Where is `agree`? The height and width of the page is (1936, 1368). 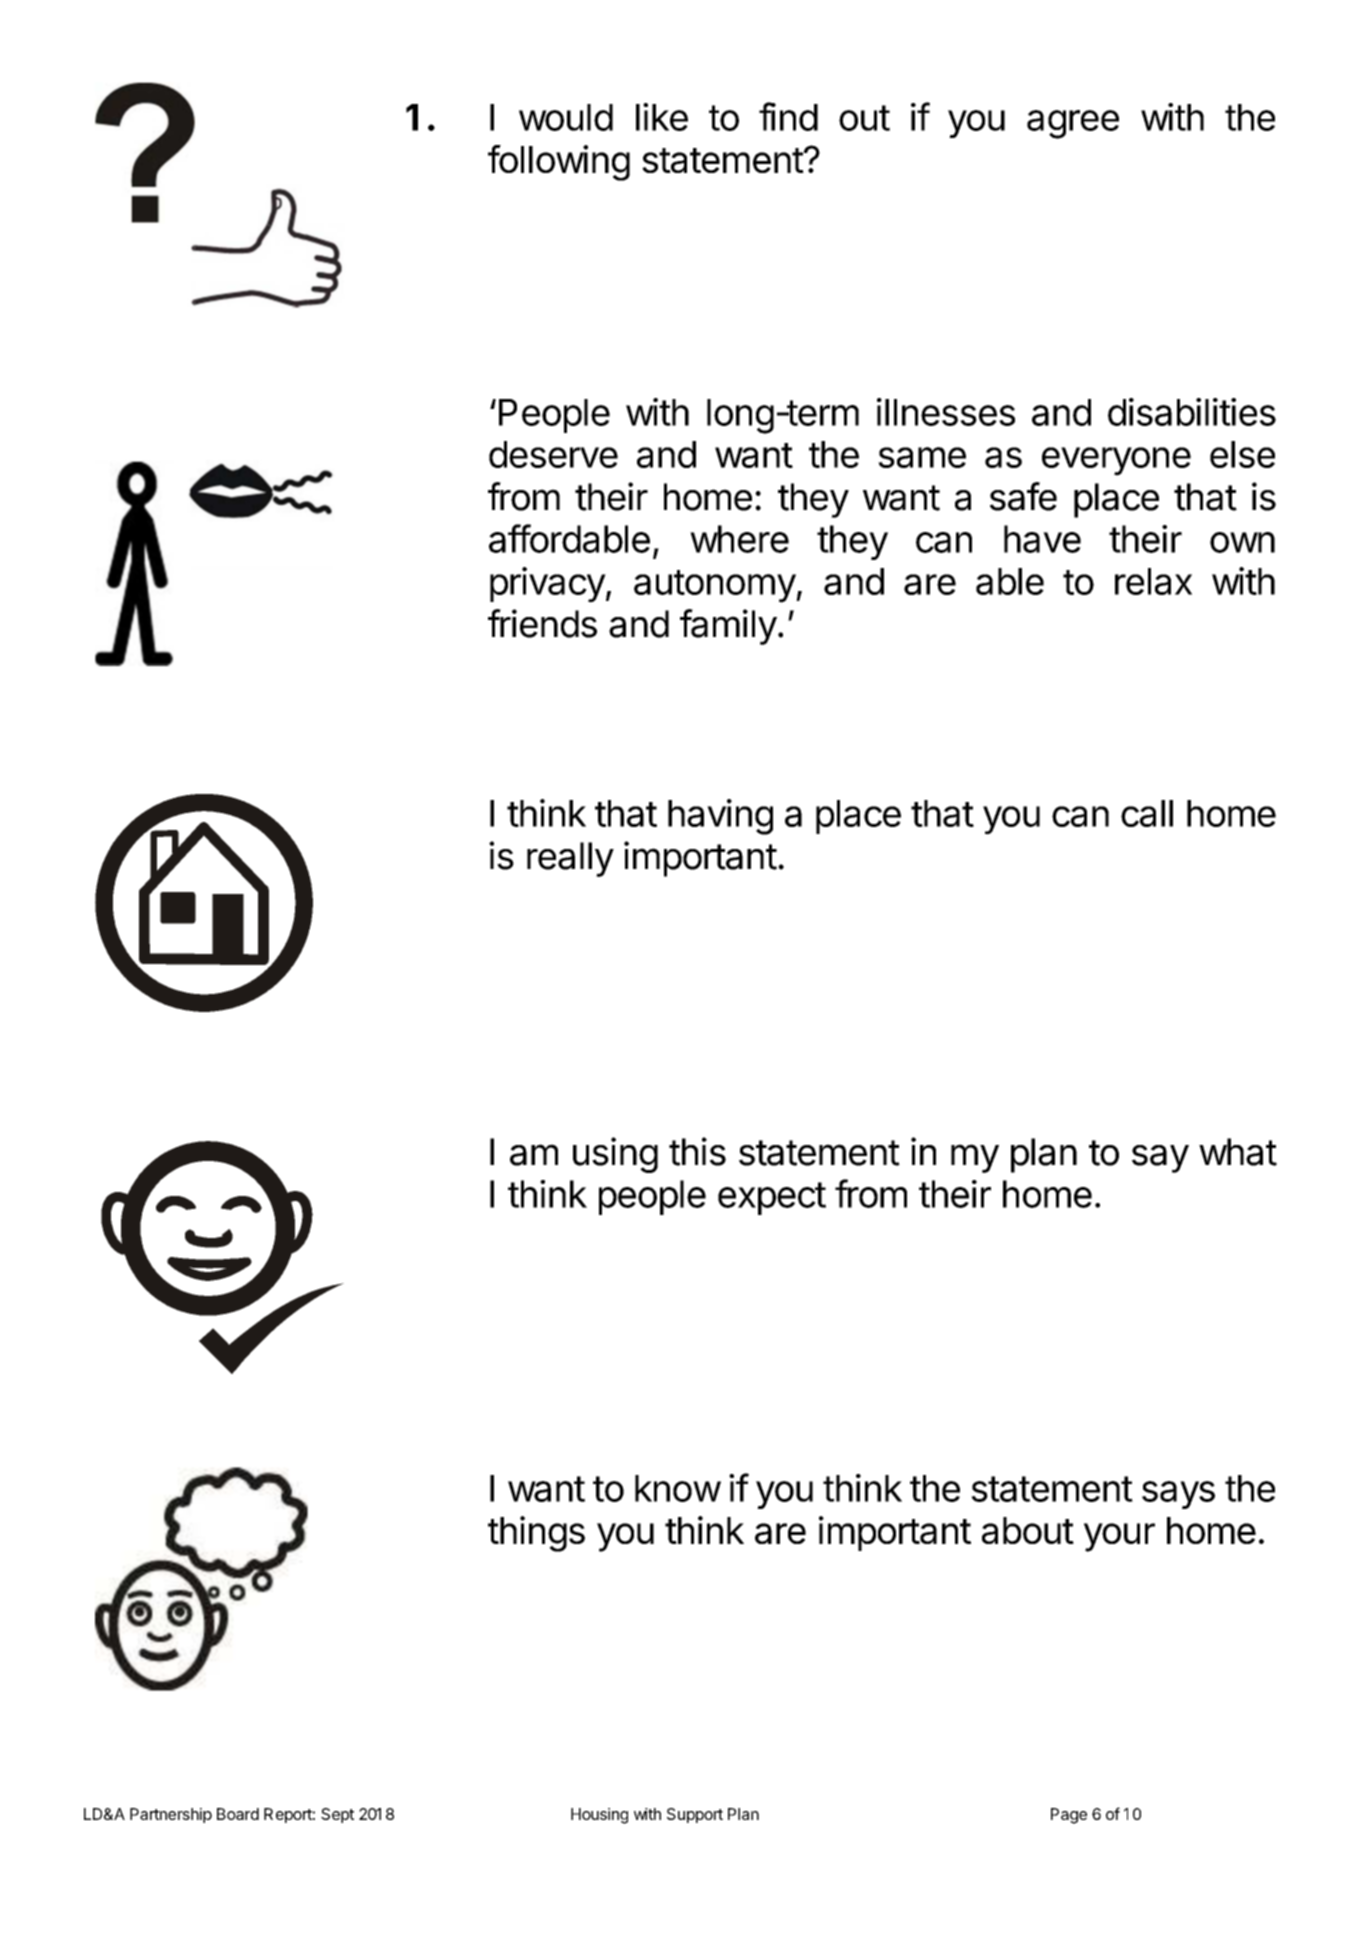
agree is located at coordinates (1073, 124).
